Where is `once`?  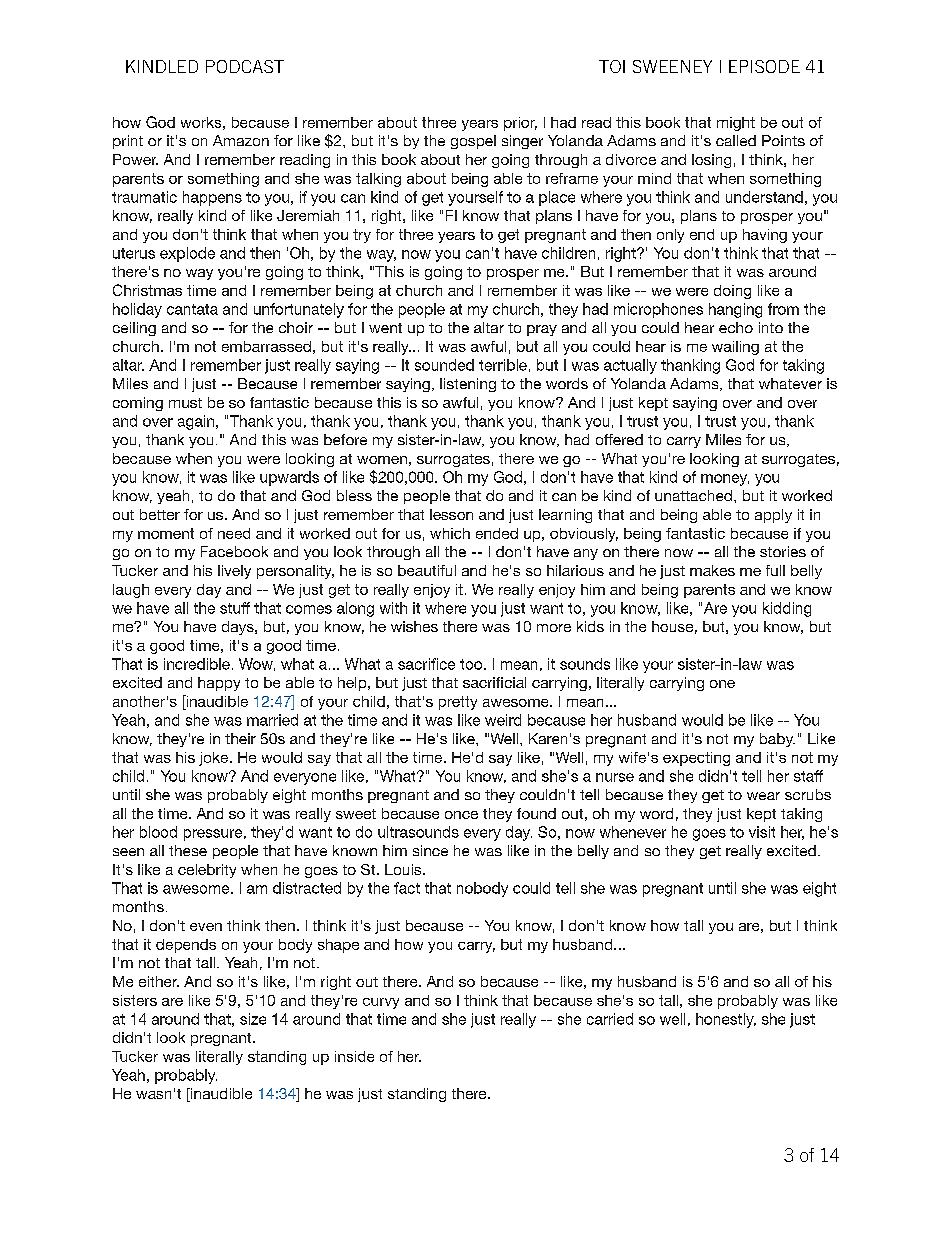
once is located at coordinates (461, 815).
